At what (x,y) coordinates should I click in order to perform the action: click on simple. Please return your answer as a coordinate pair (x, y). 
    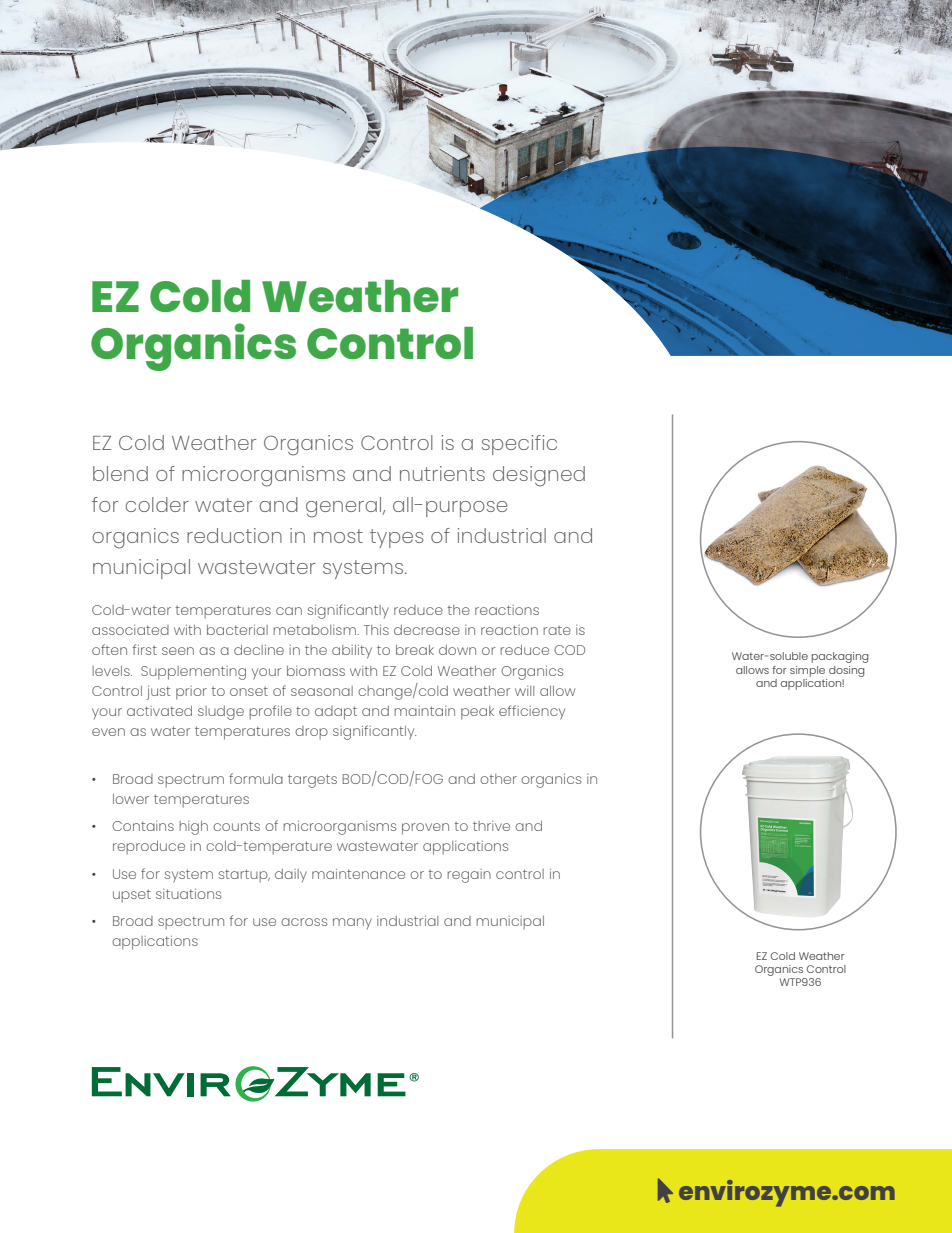
    Looking at the image, I should click on (807, 671).
